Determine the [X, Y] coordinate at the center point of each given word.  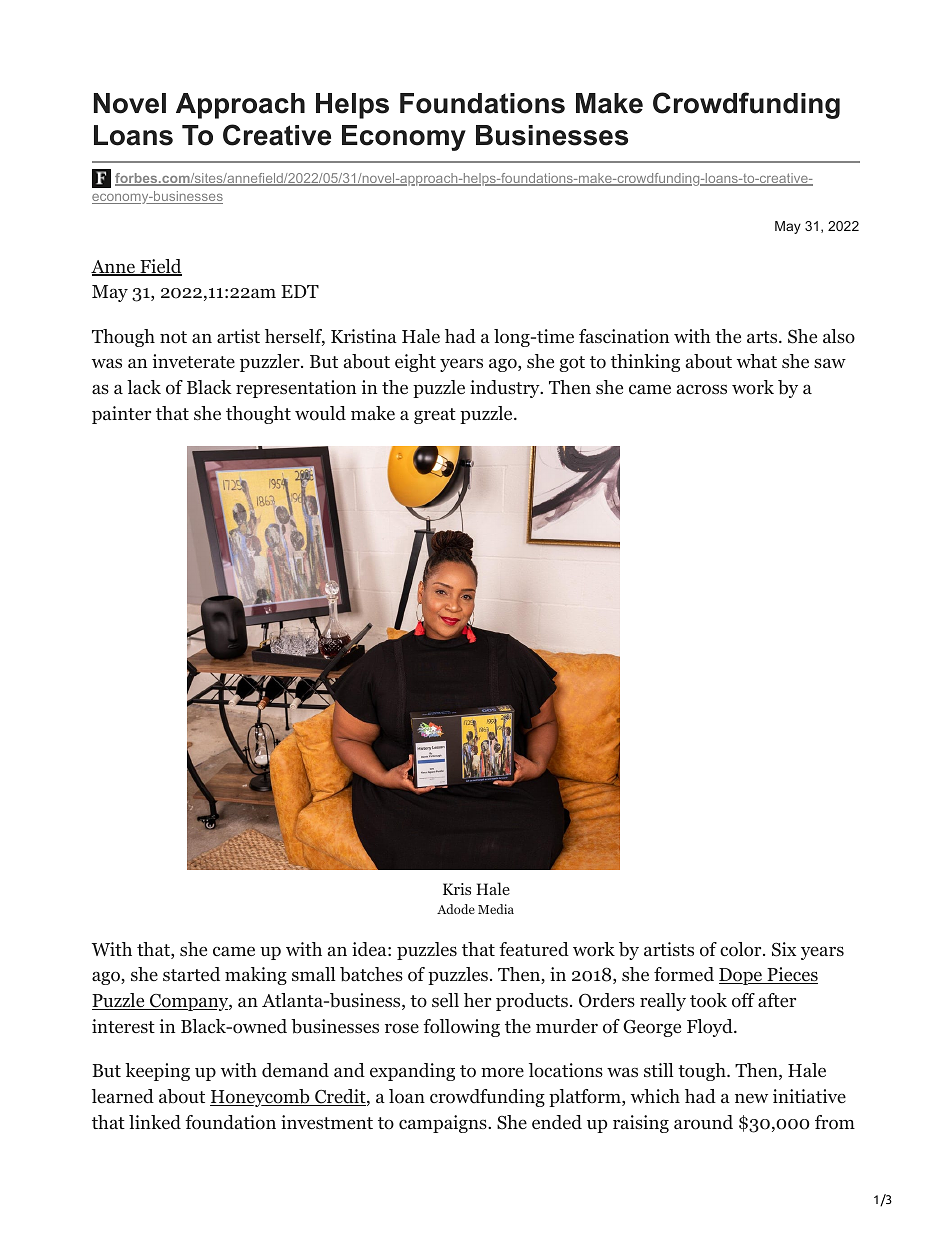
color [740, 949]
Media [496, 909]
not [173, 337]
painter [121, 415]
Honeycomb [261, 1098]
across [702, 389]
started [191, 974]
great [435, 416]
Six [784, 949]
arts [762, 337]
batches [371, 974]
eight [415, 363]
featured [534, 949]
